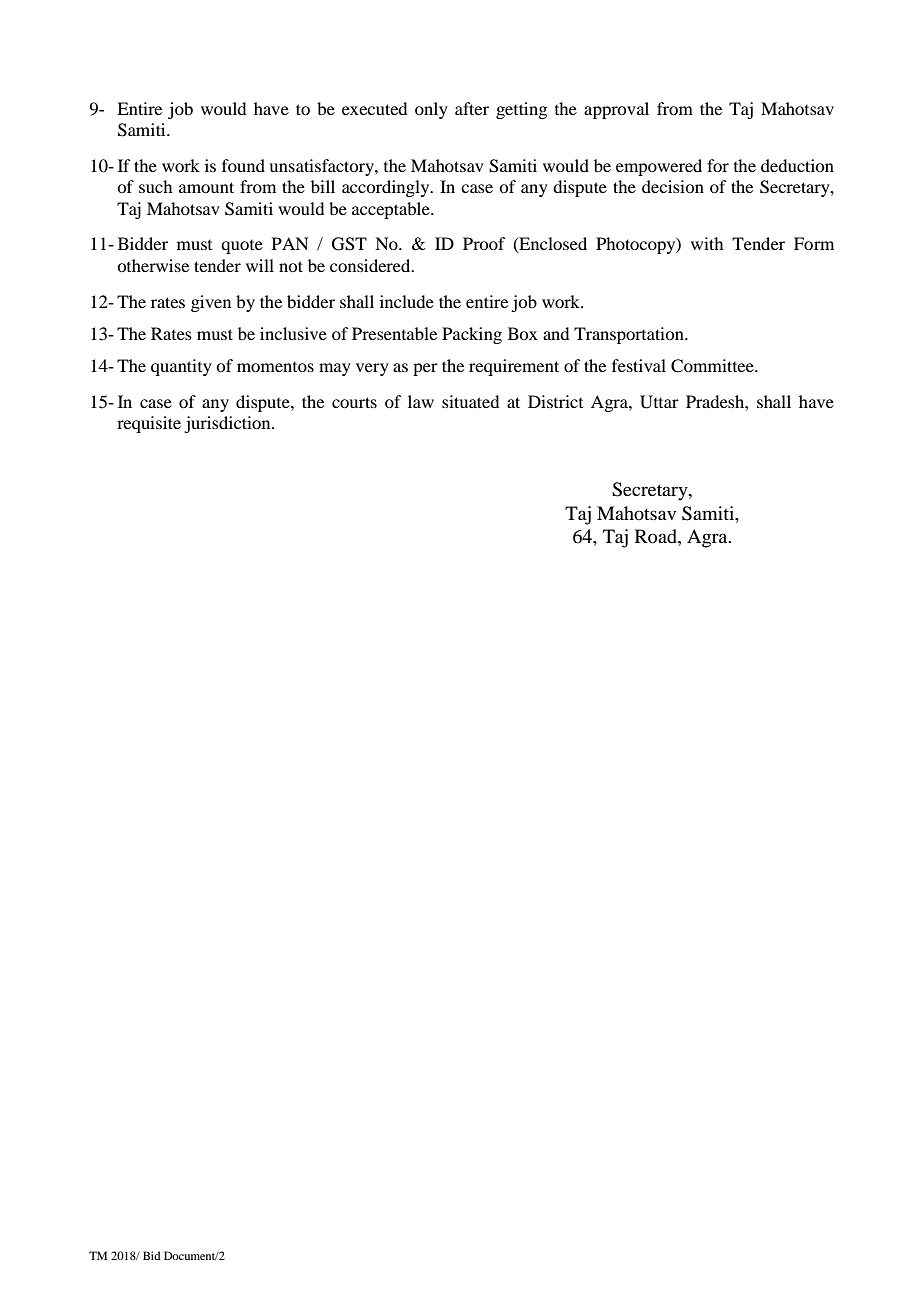  I want to click on jurisdiction, so click(228, 424).
